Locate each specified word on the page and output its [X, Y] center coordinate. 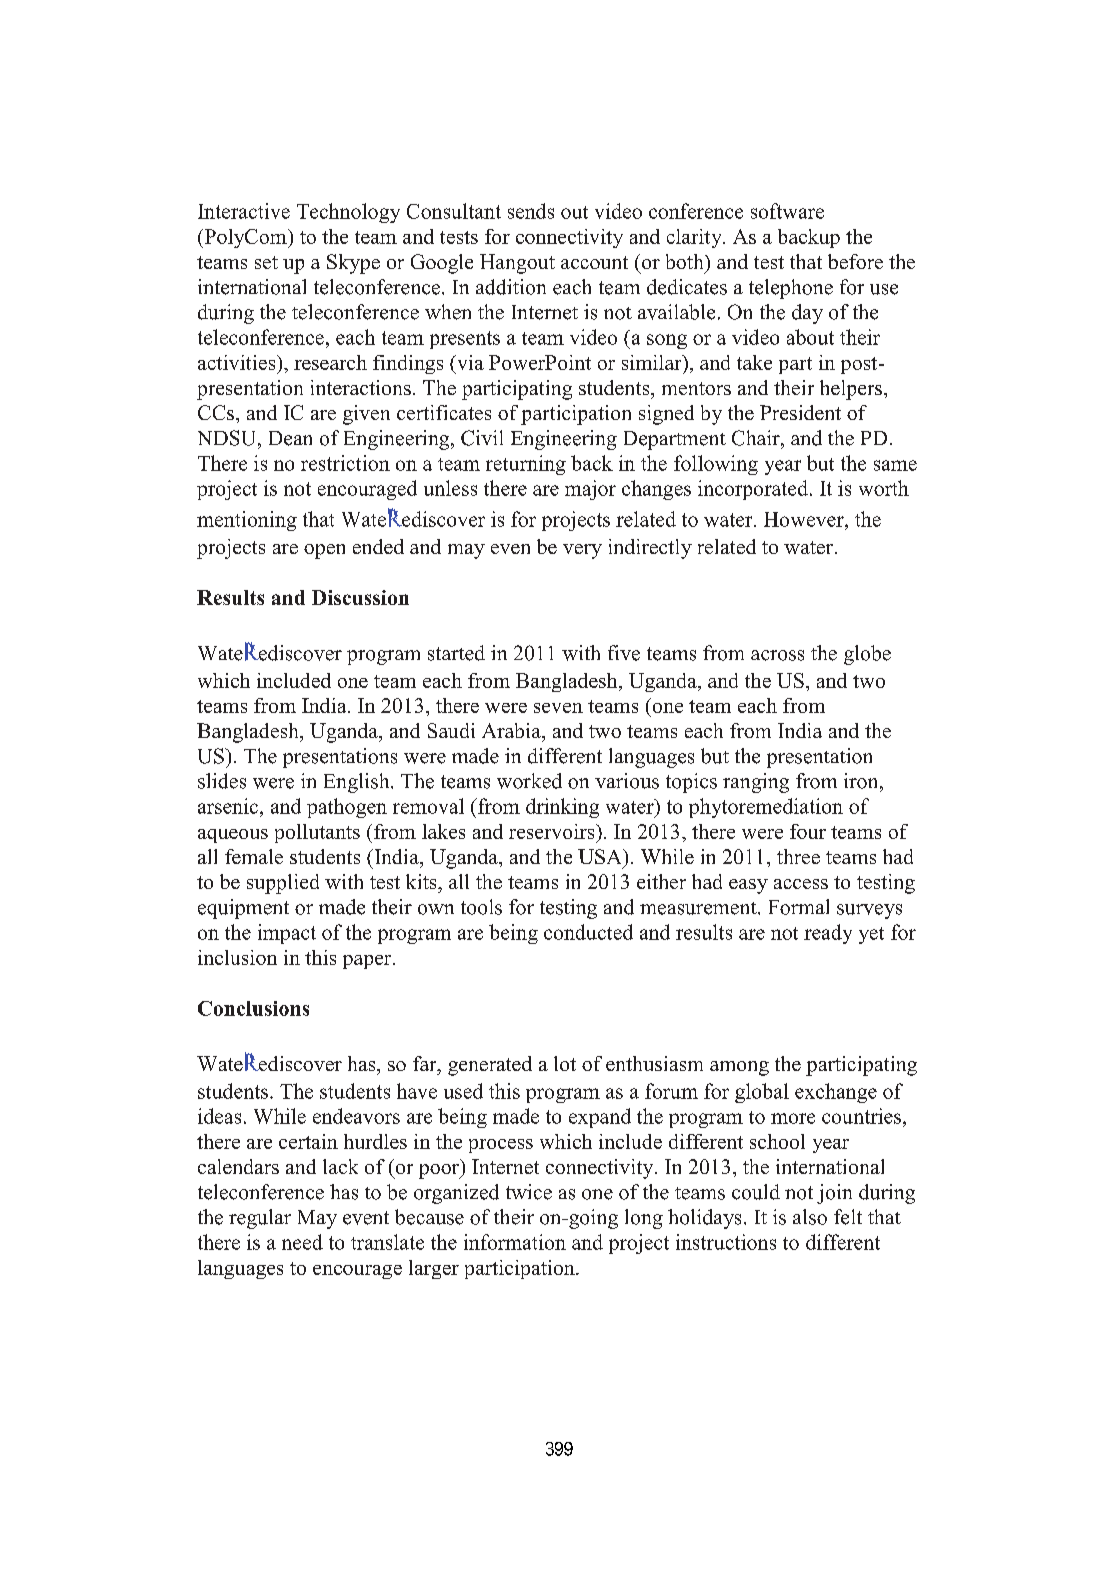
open [324, 551]
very [582, 551]
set [266, 262]
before [855, 261]
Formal [799, 907]
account [594, 262]
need [302, 1242]
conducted [588, 932]
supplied [283, 884]
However [805, 519]
